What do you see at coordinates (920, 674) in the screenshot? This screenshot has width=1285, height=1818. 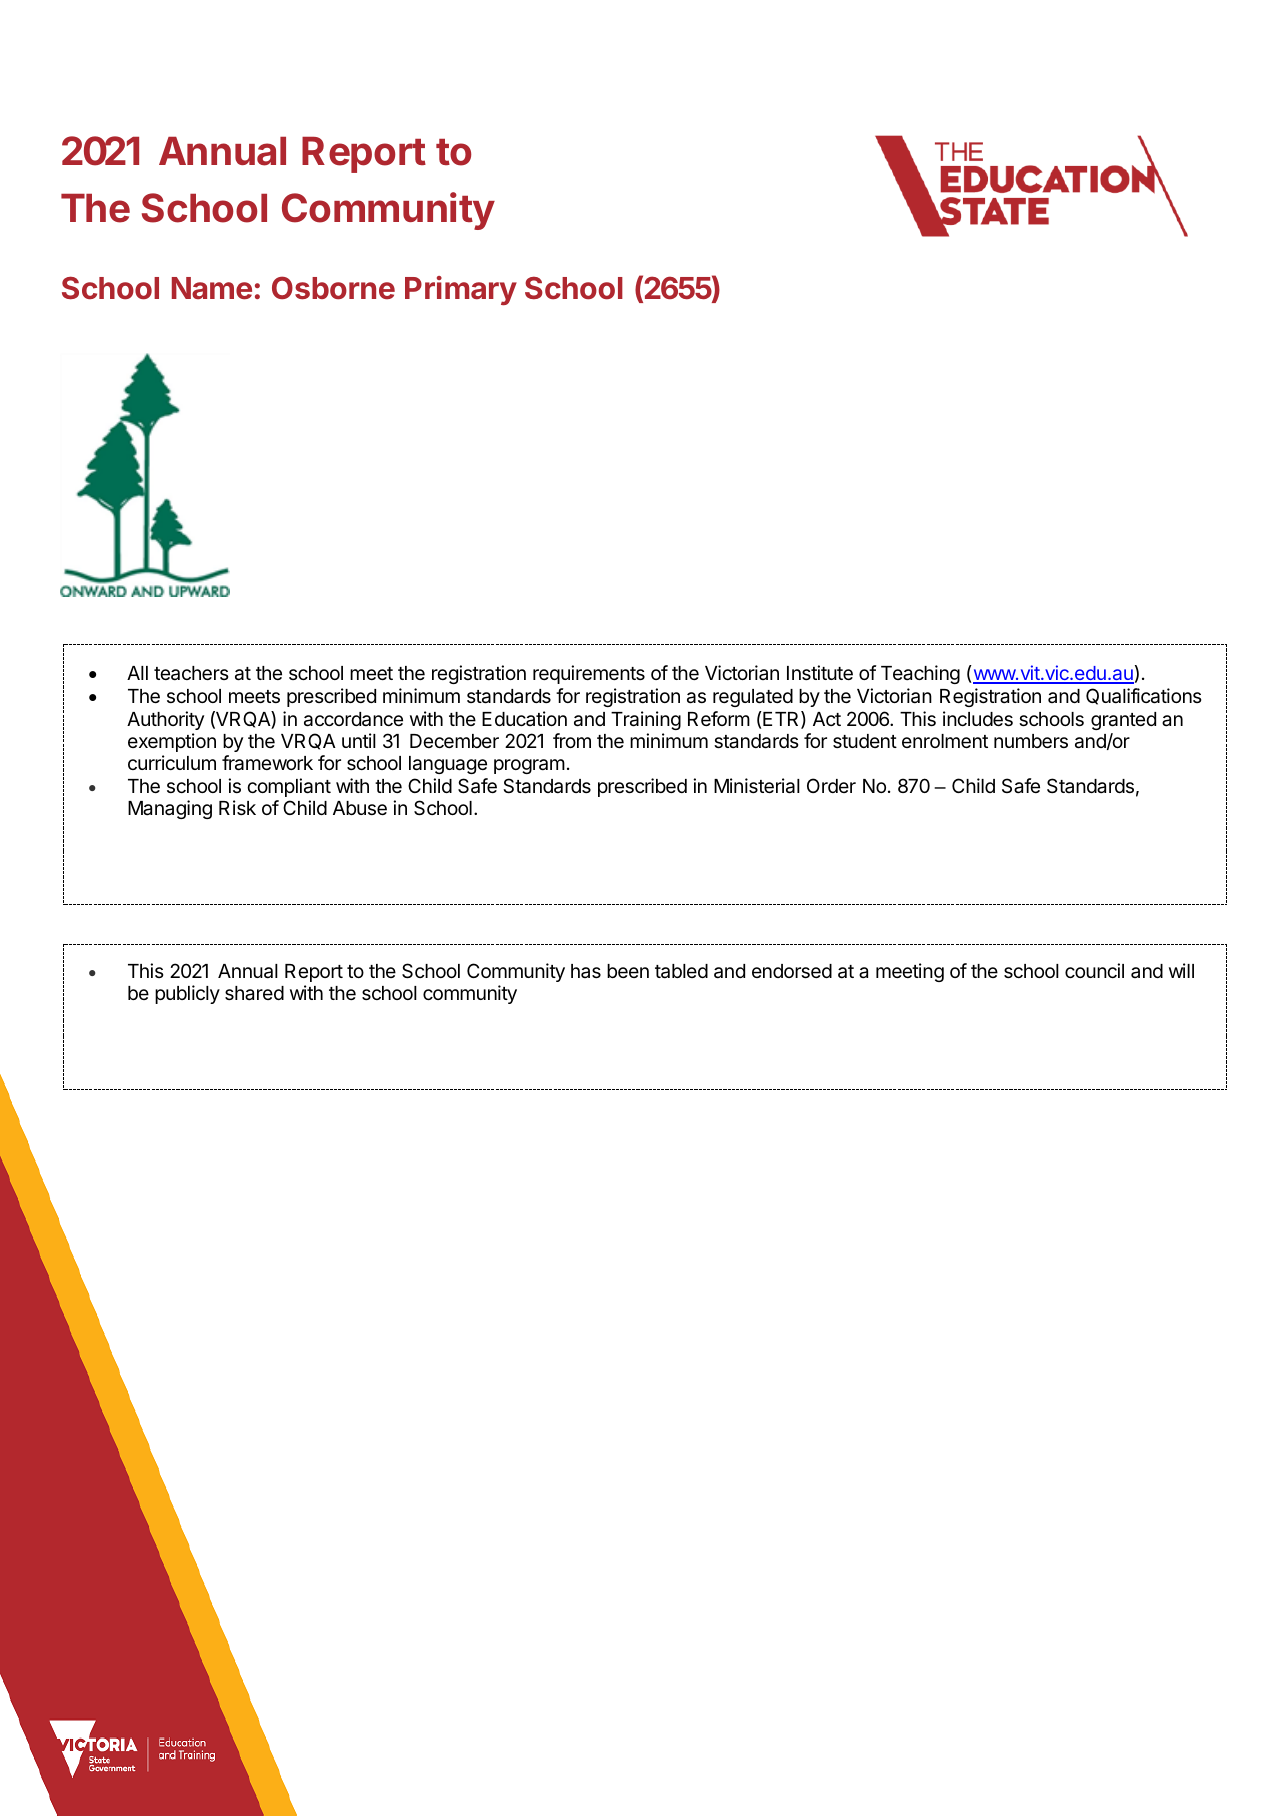 I see `Teaching` at bounding box center [920, 674].
